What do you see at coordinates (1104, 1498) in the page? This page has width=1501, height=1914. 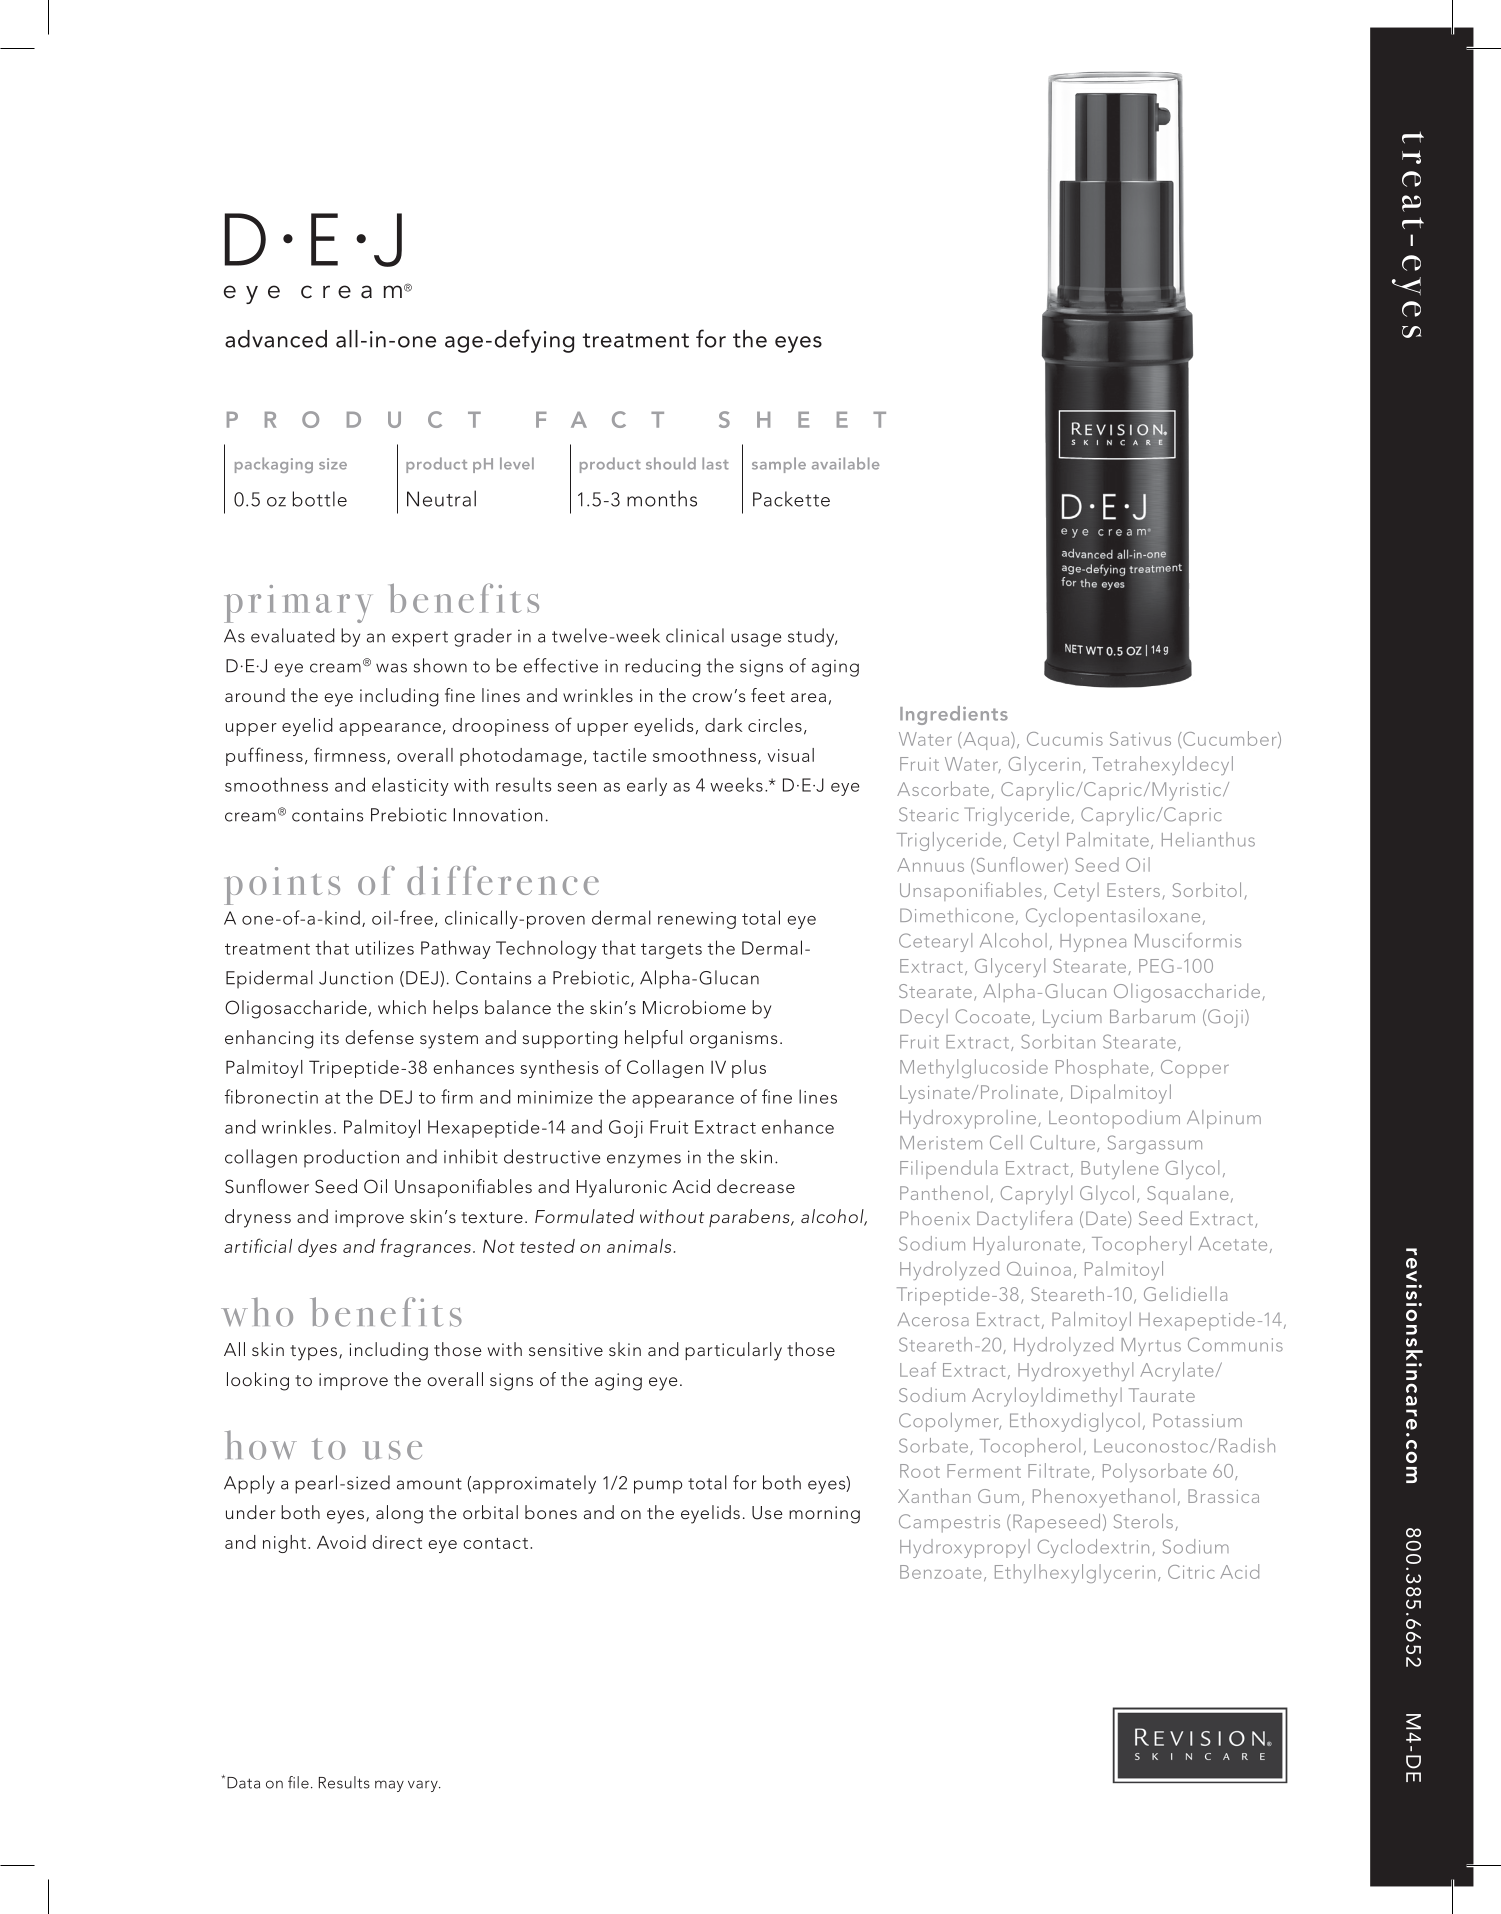 I see `Phenoxyethanol` at bounding box center [1104, 1498].
